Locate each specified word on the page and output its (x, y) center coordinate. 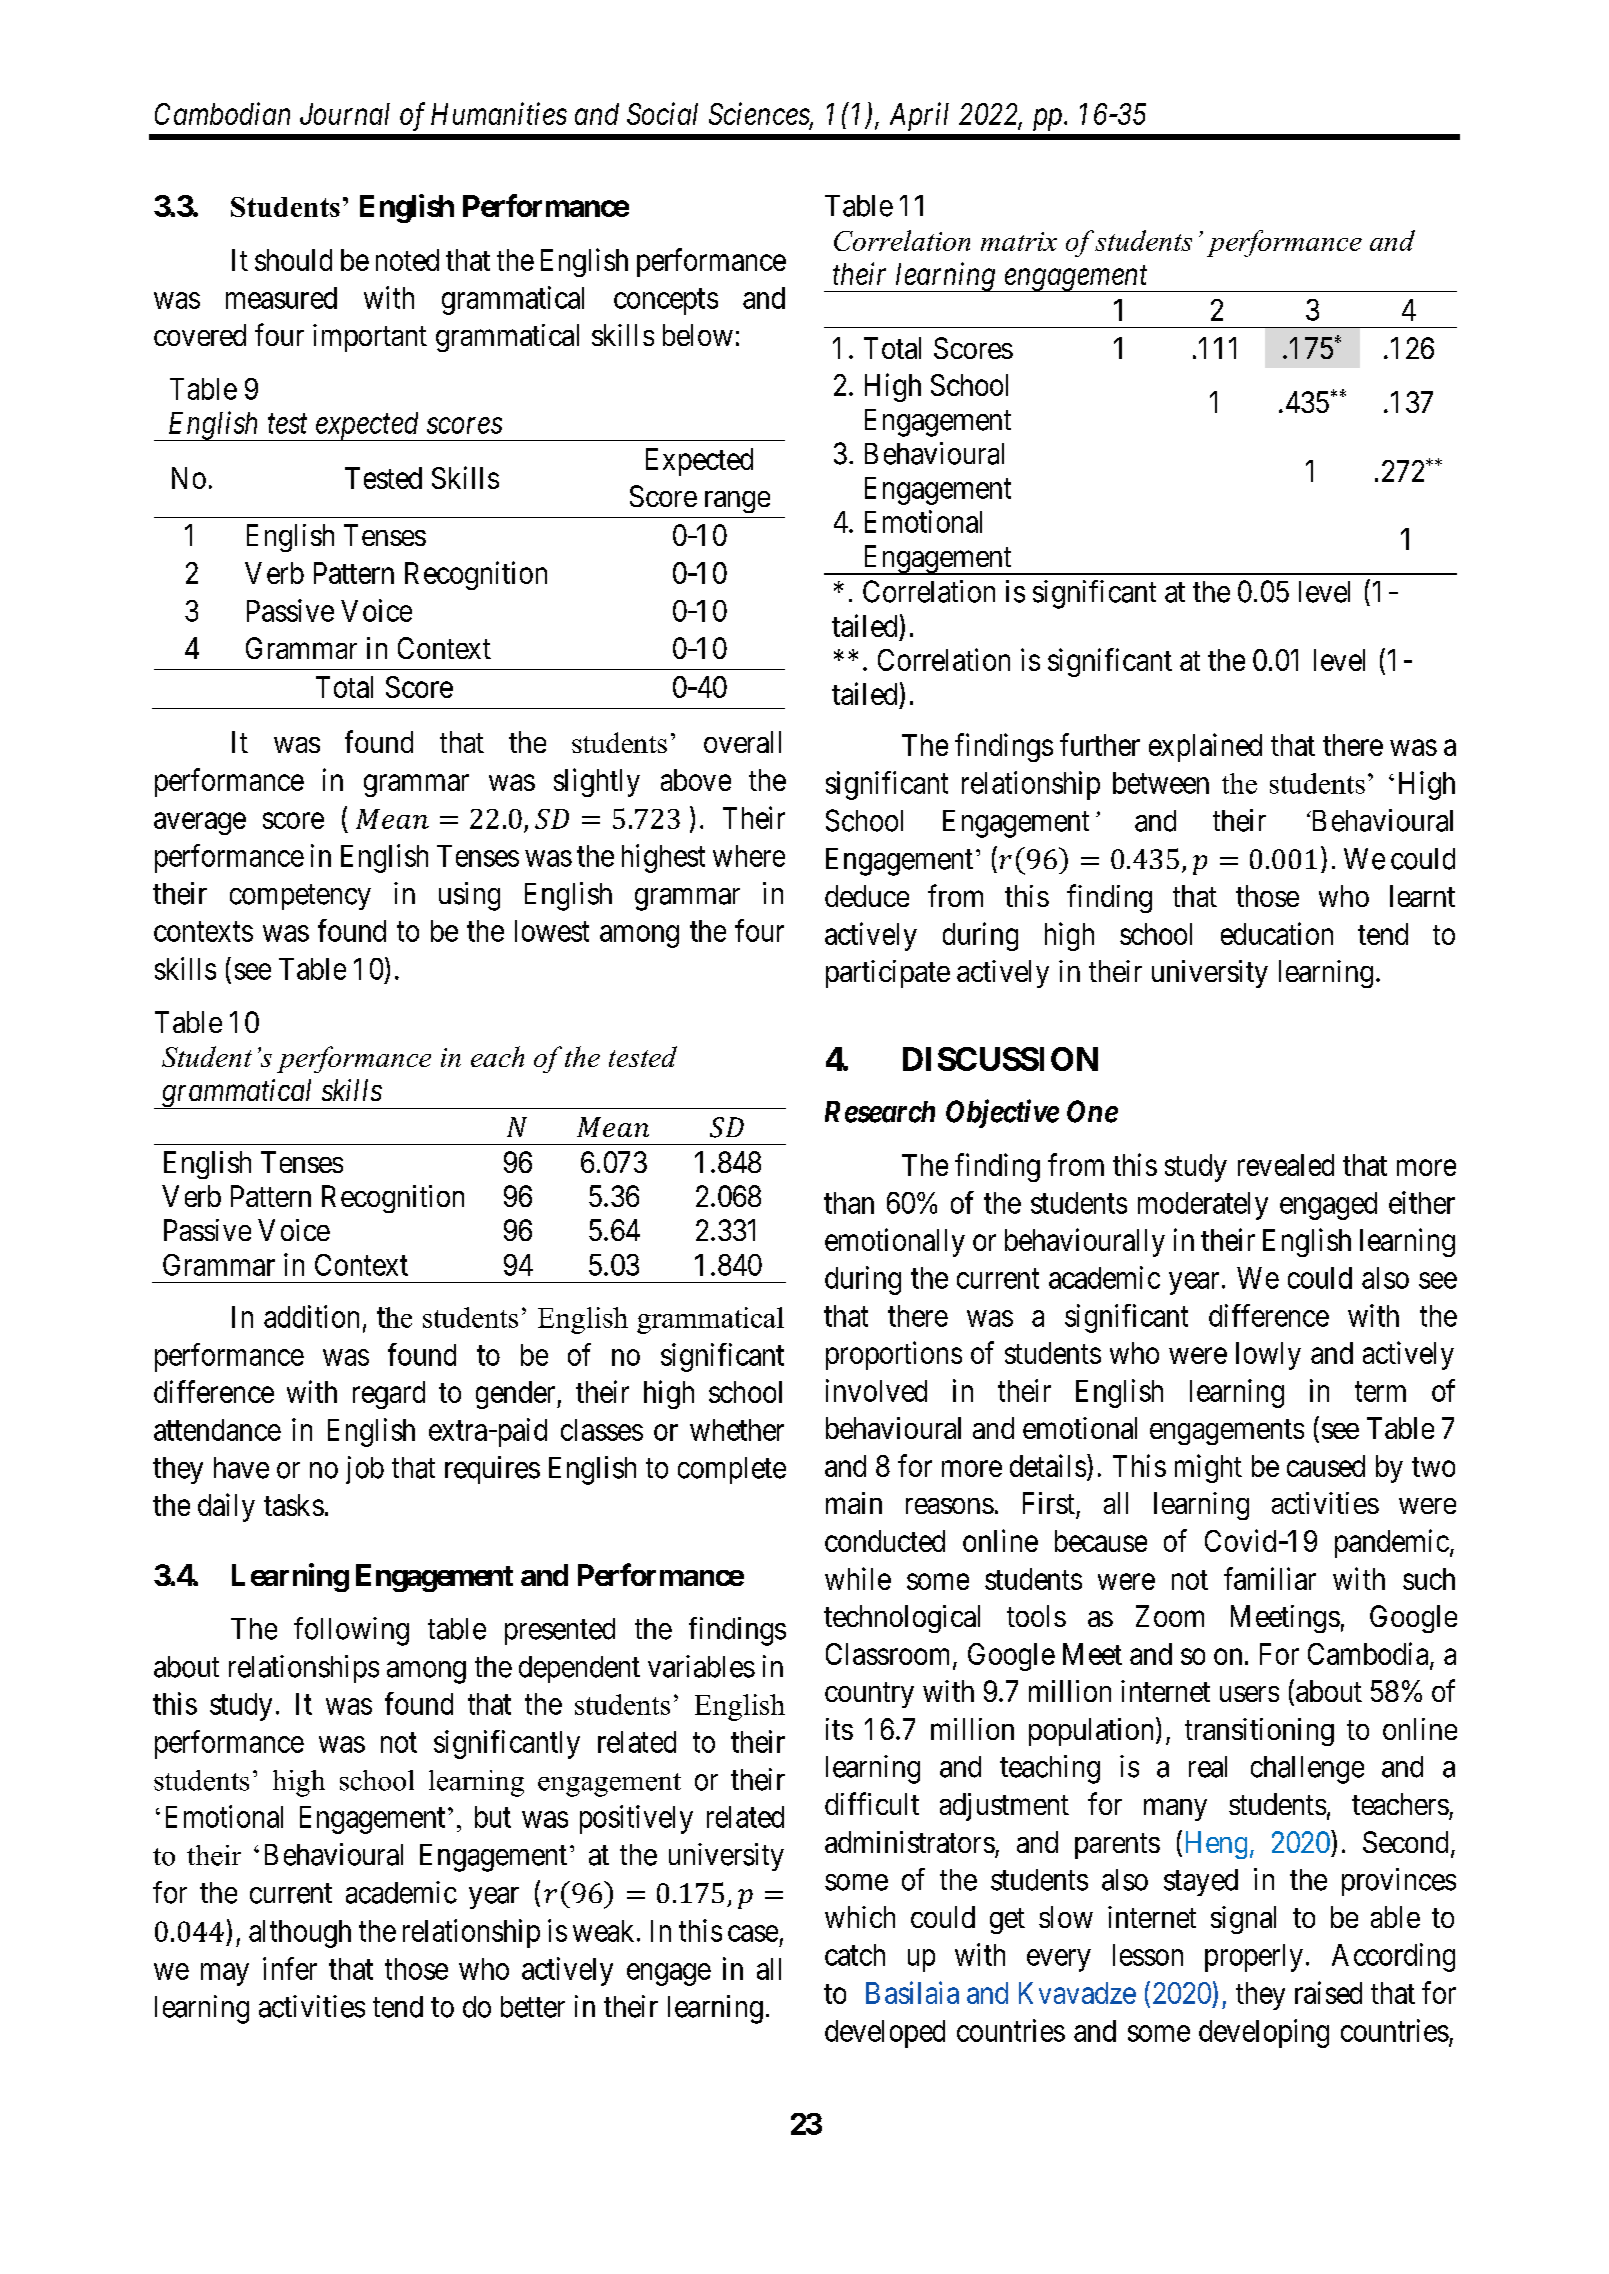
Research (880, 1112)
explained (1205, 747)
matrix (1019, 241)
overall (742, 742)
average (200, 824)
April (919, 116)
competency (300, 897)
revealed (1286, 1165)
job (365, 1470)
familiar (1270, 1578)
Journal (345, 114)
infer (290, 1968)
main (854, 1503)
